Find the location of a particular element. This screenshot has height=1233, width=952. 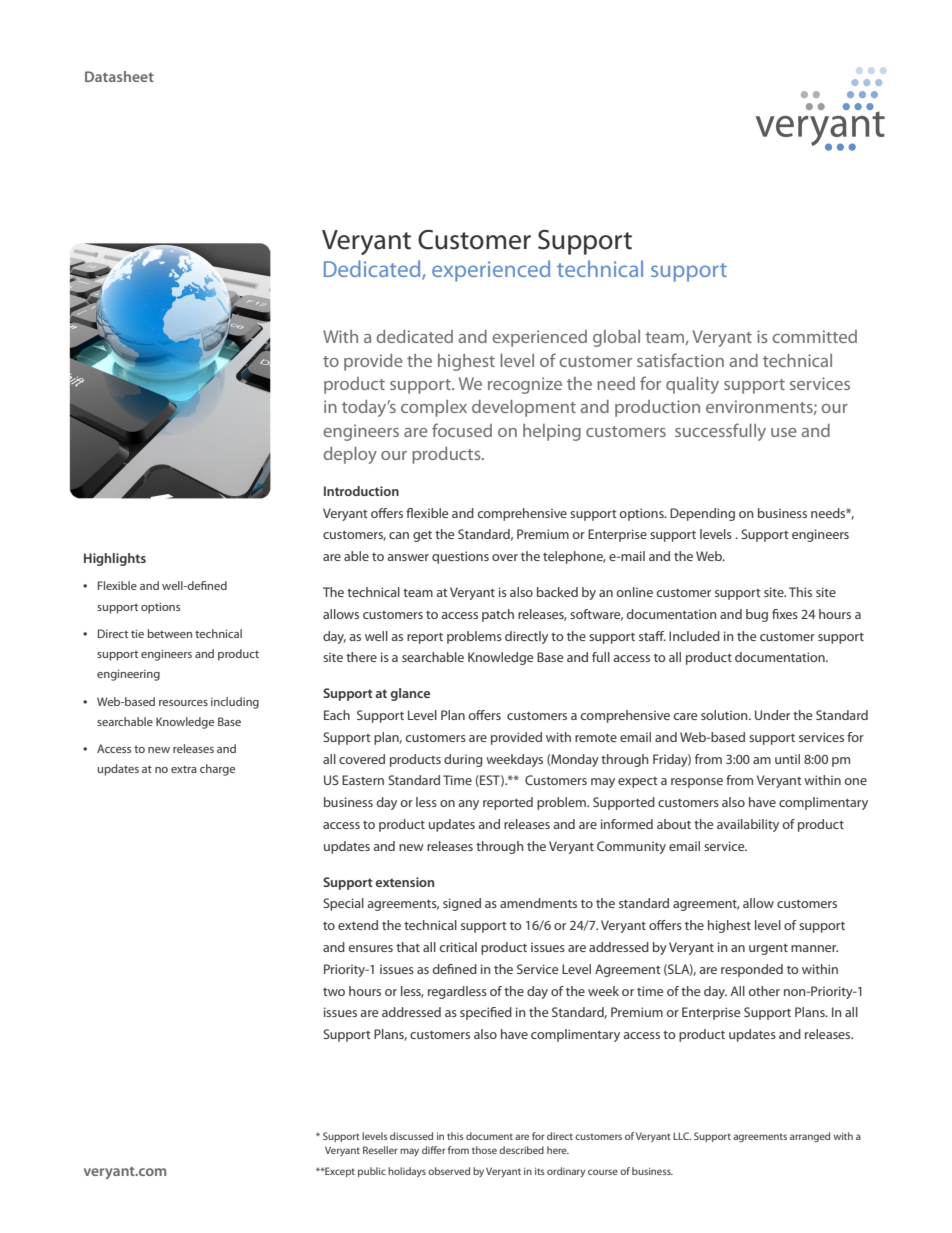

bug is located at coordinates (757, 615).
